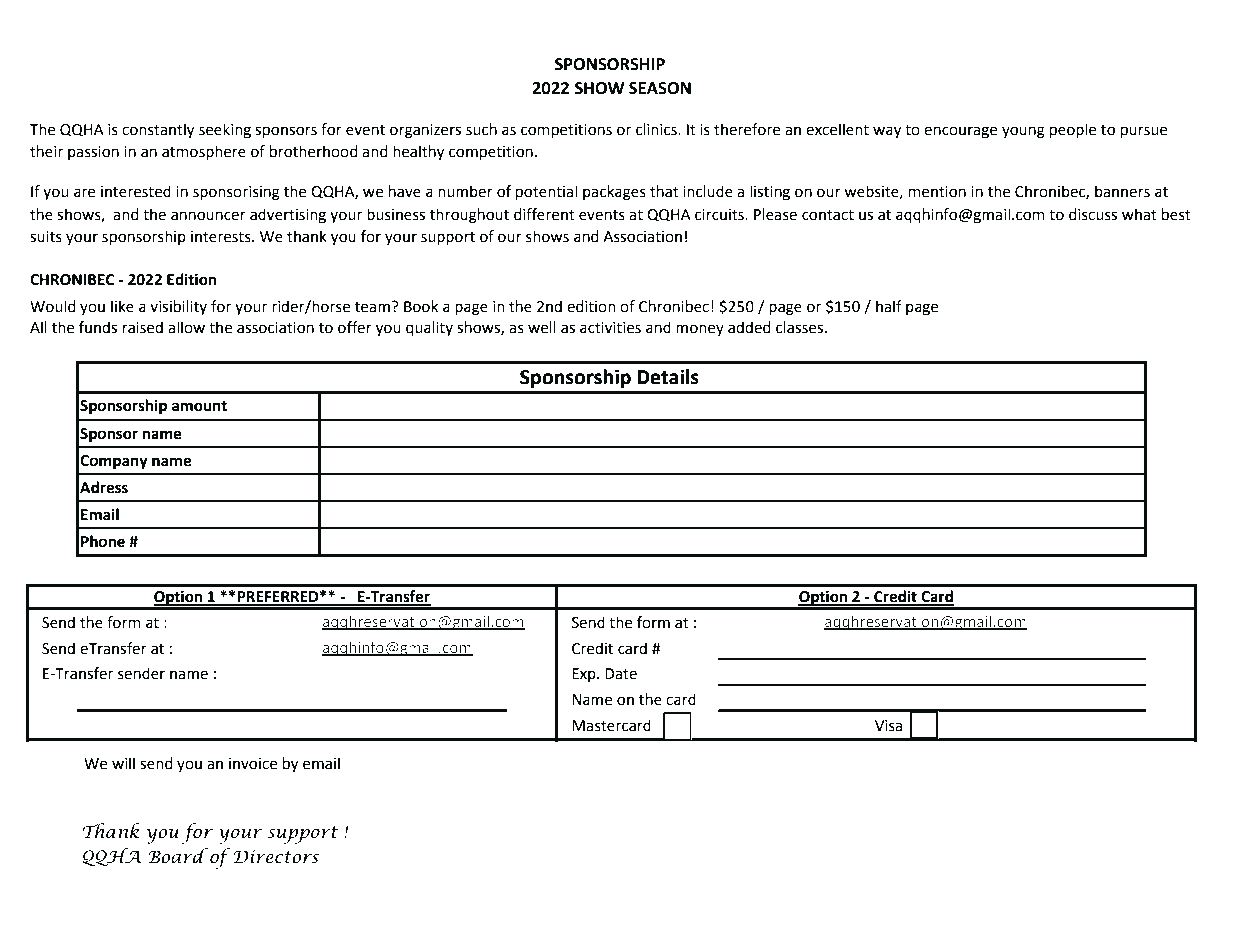 This page has height=952, width=1233. Describe the element at coordinates (888, 726) in the page. I see `Visa` at that location.
